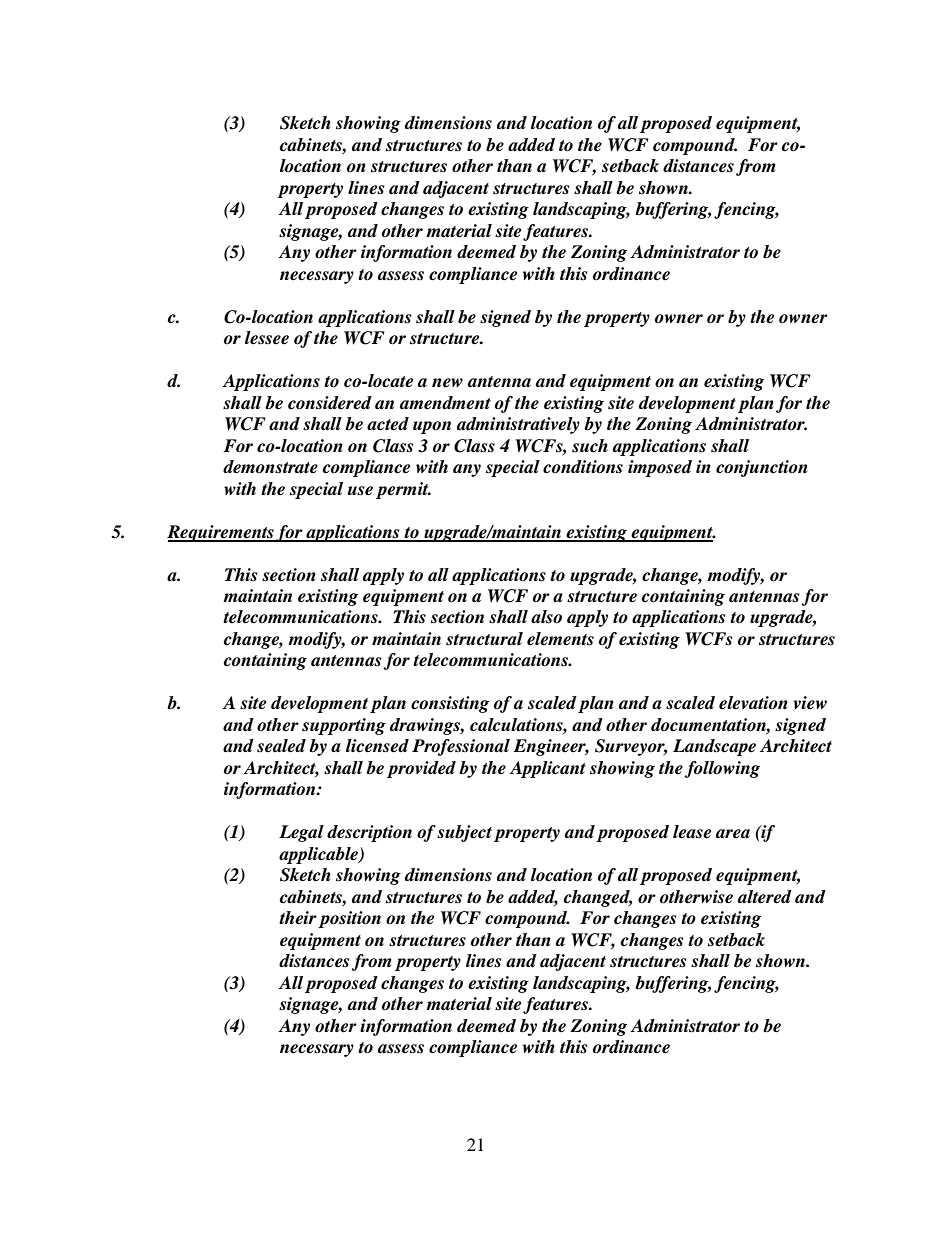 The width and height of the screenshot is (952, 1233). I want to click on imposed, so click(660, 468).
